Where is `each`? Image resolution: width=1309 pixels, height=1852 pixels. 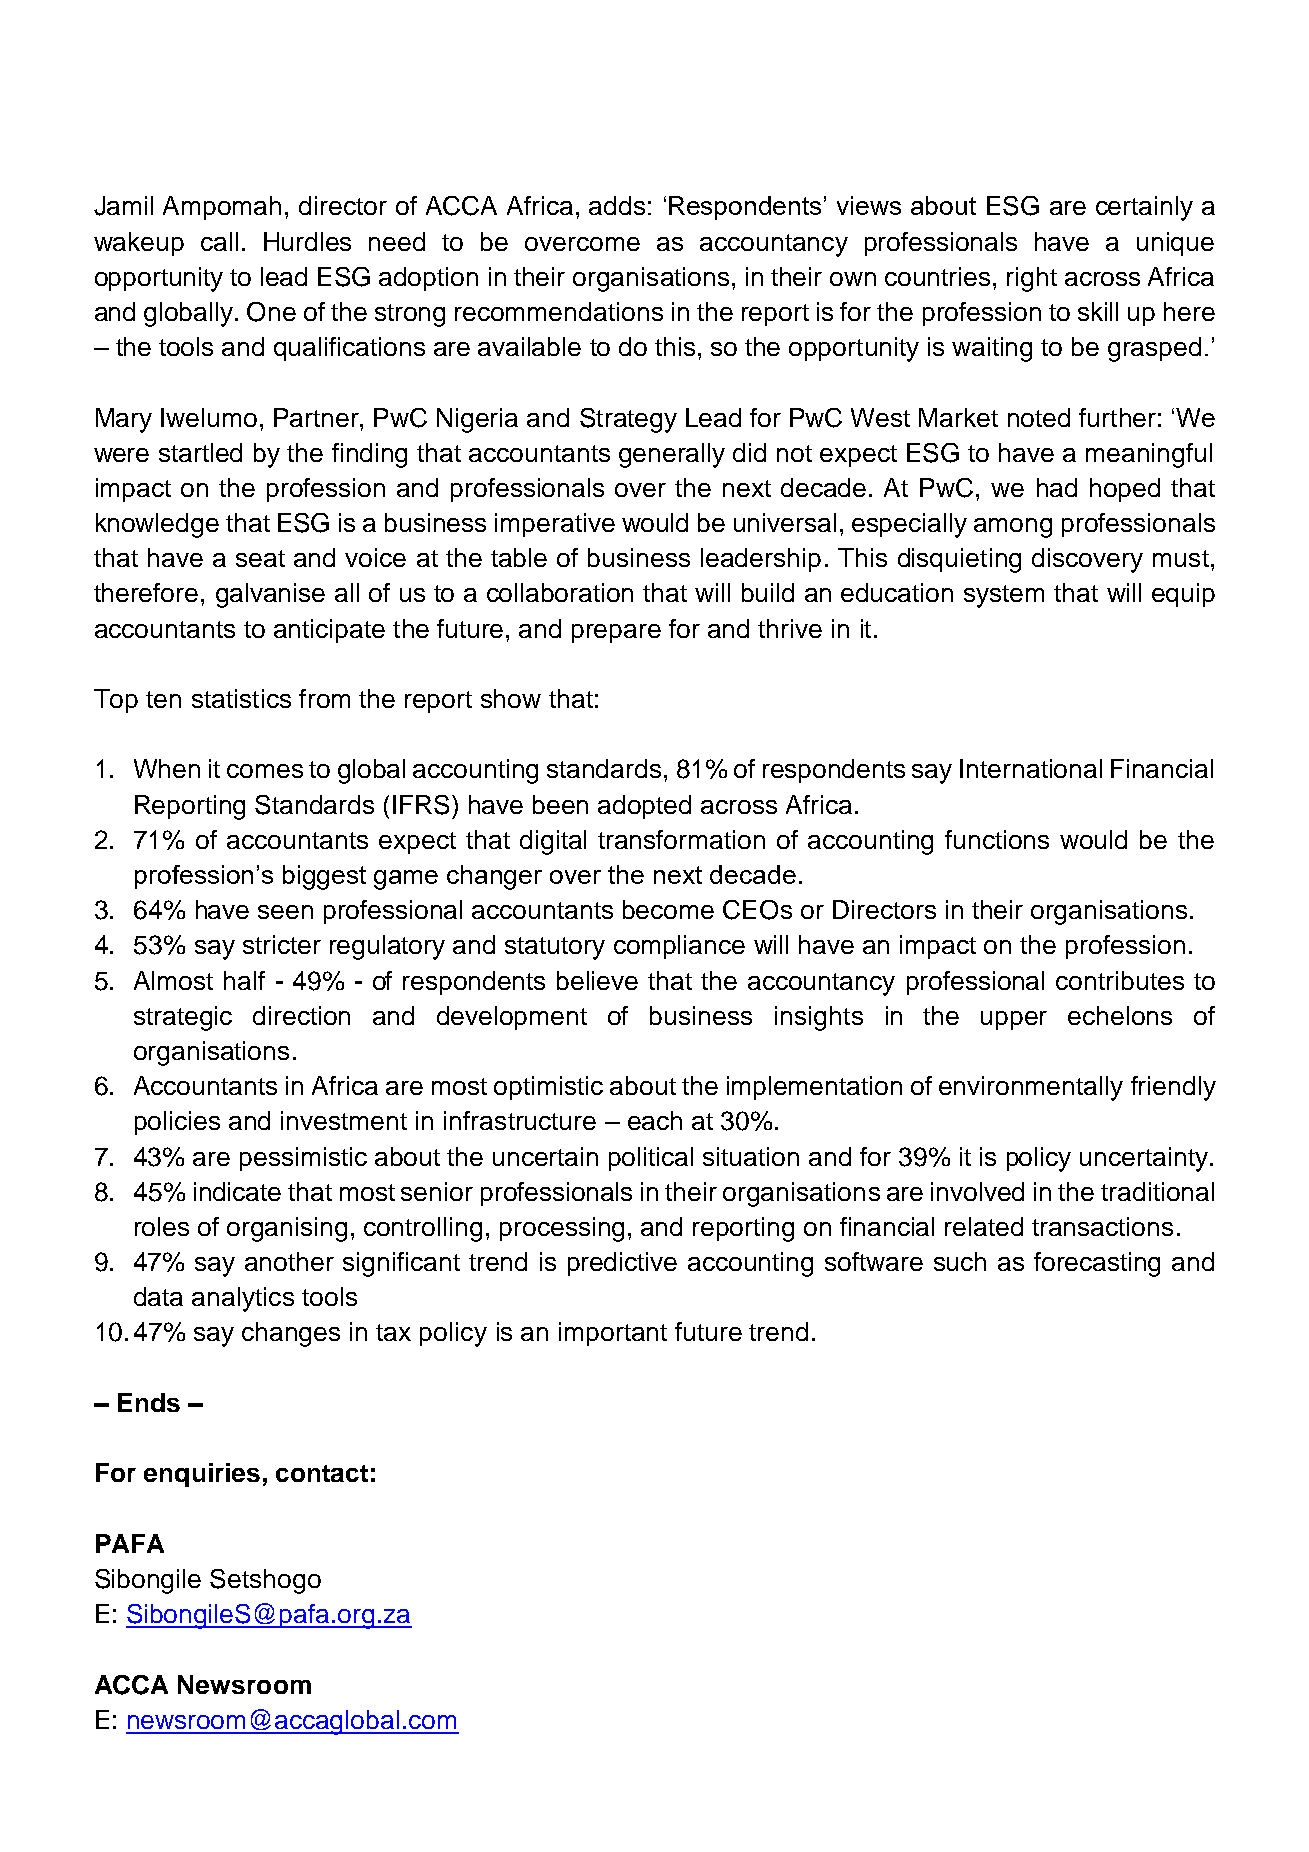 each is located at coordinates (655, 1120).
